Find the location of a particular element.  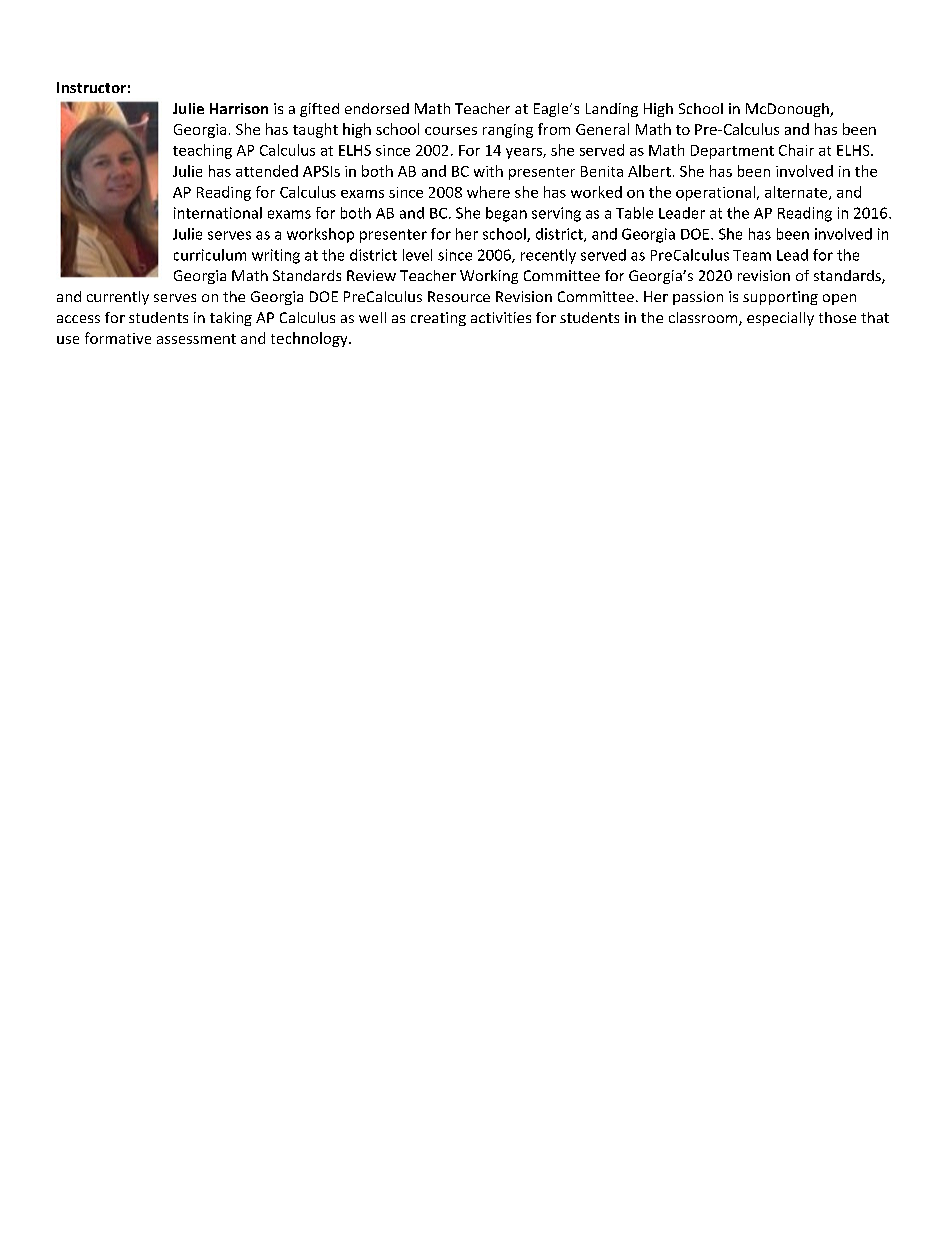

alternate is located at coordinates (797, 193).
